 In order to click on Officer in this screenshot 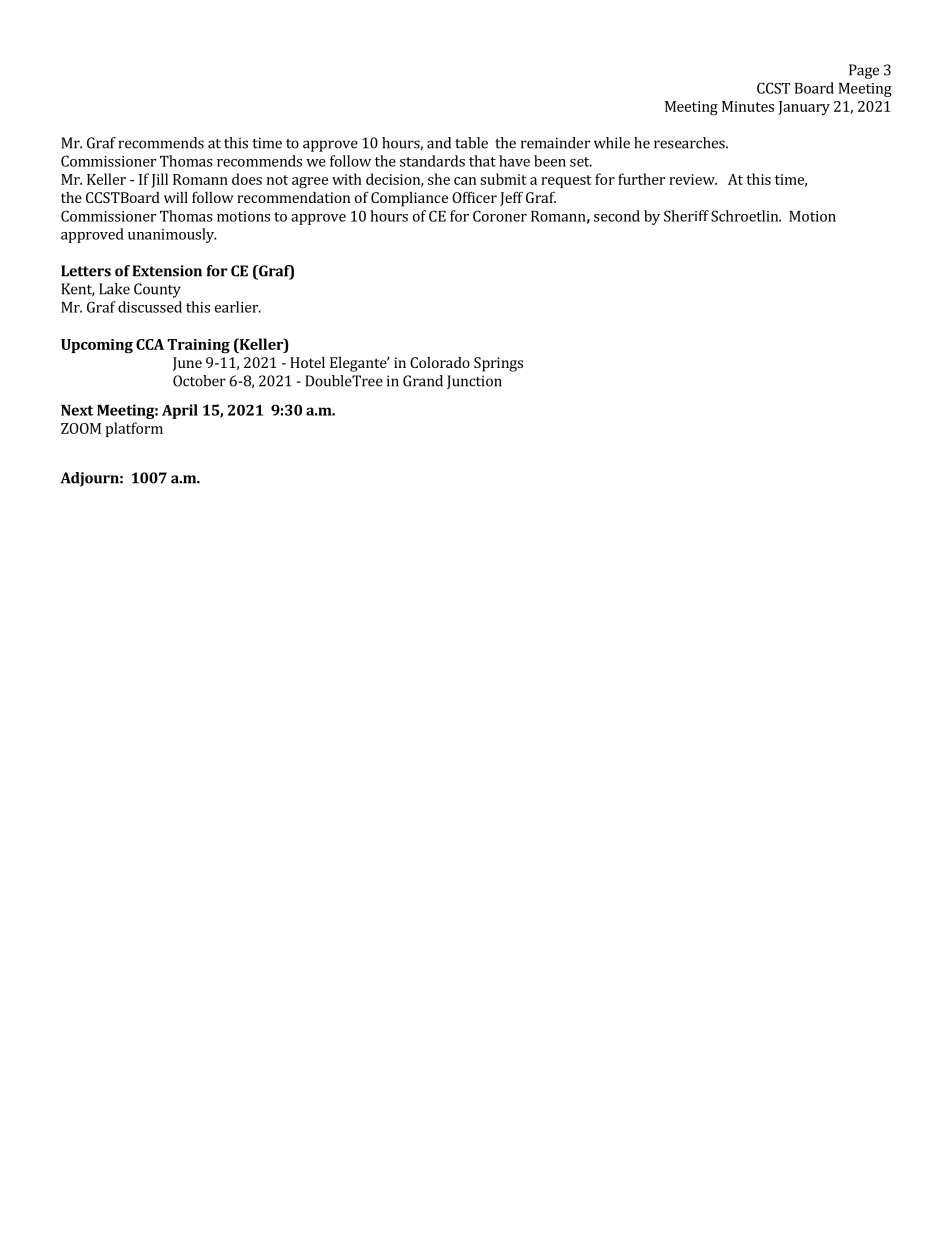, I will do `click(474, 197)`.
